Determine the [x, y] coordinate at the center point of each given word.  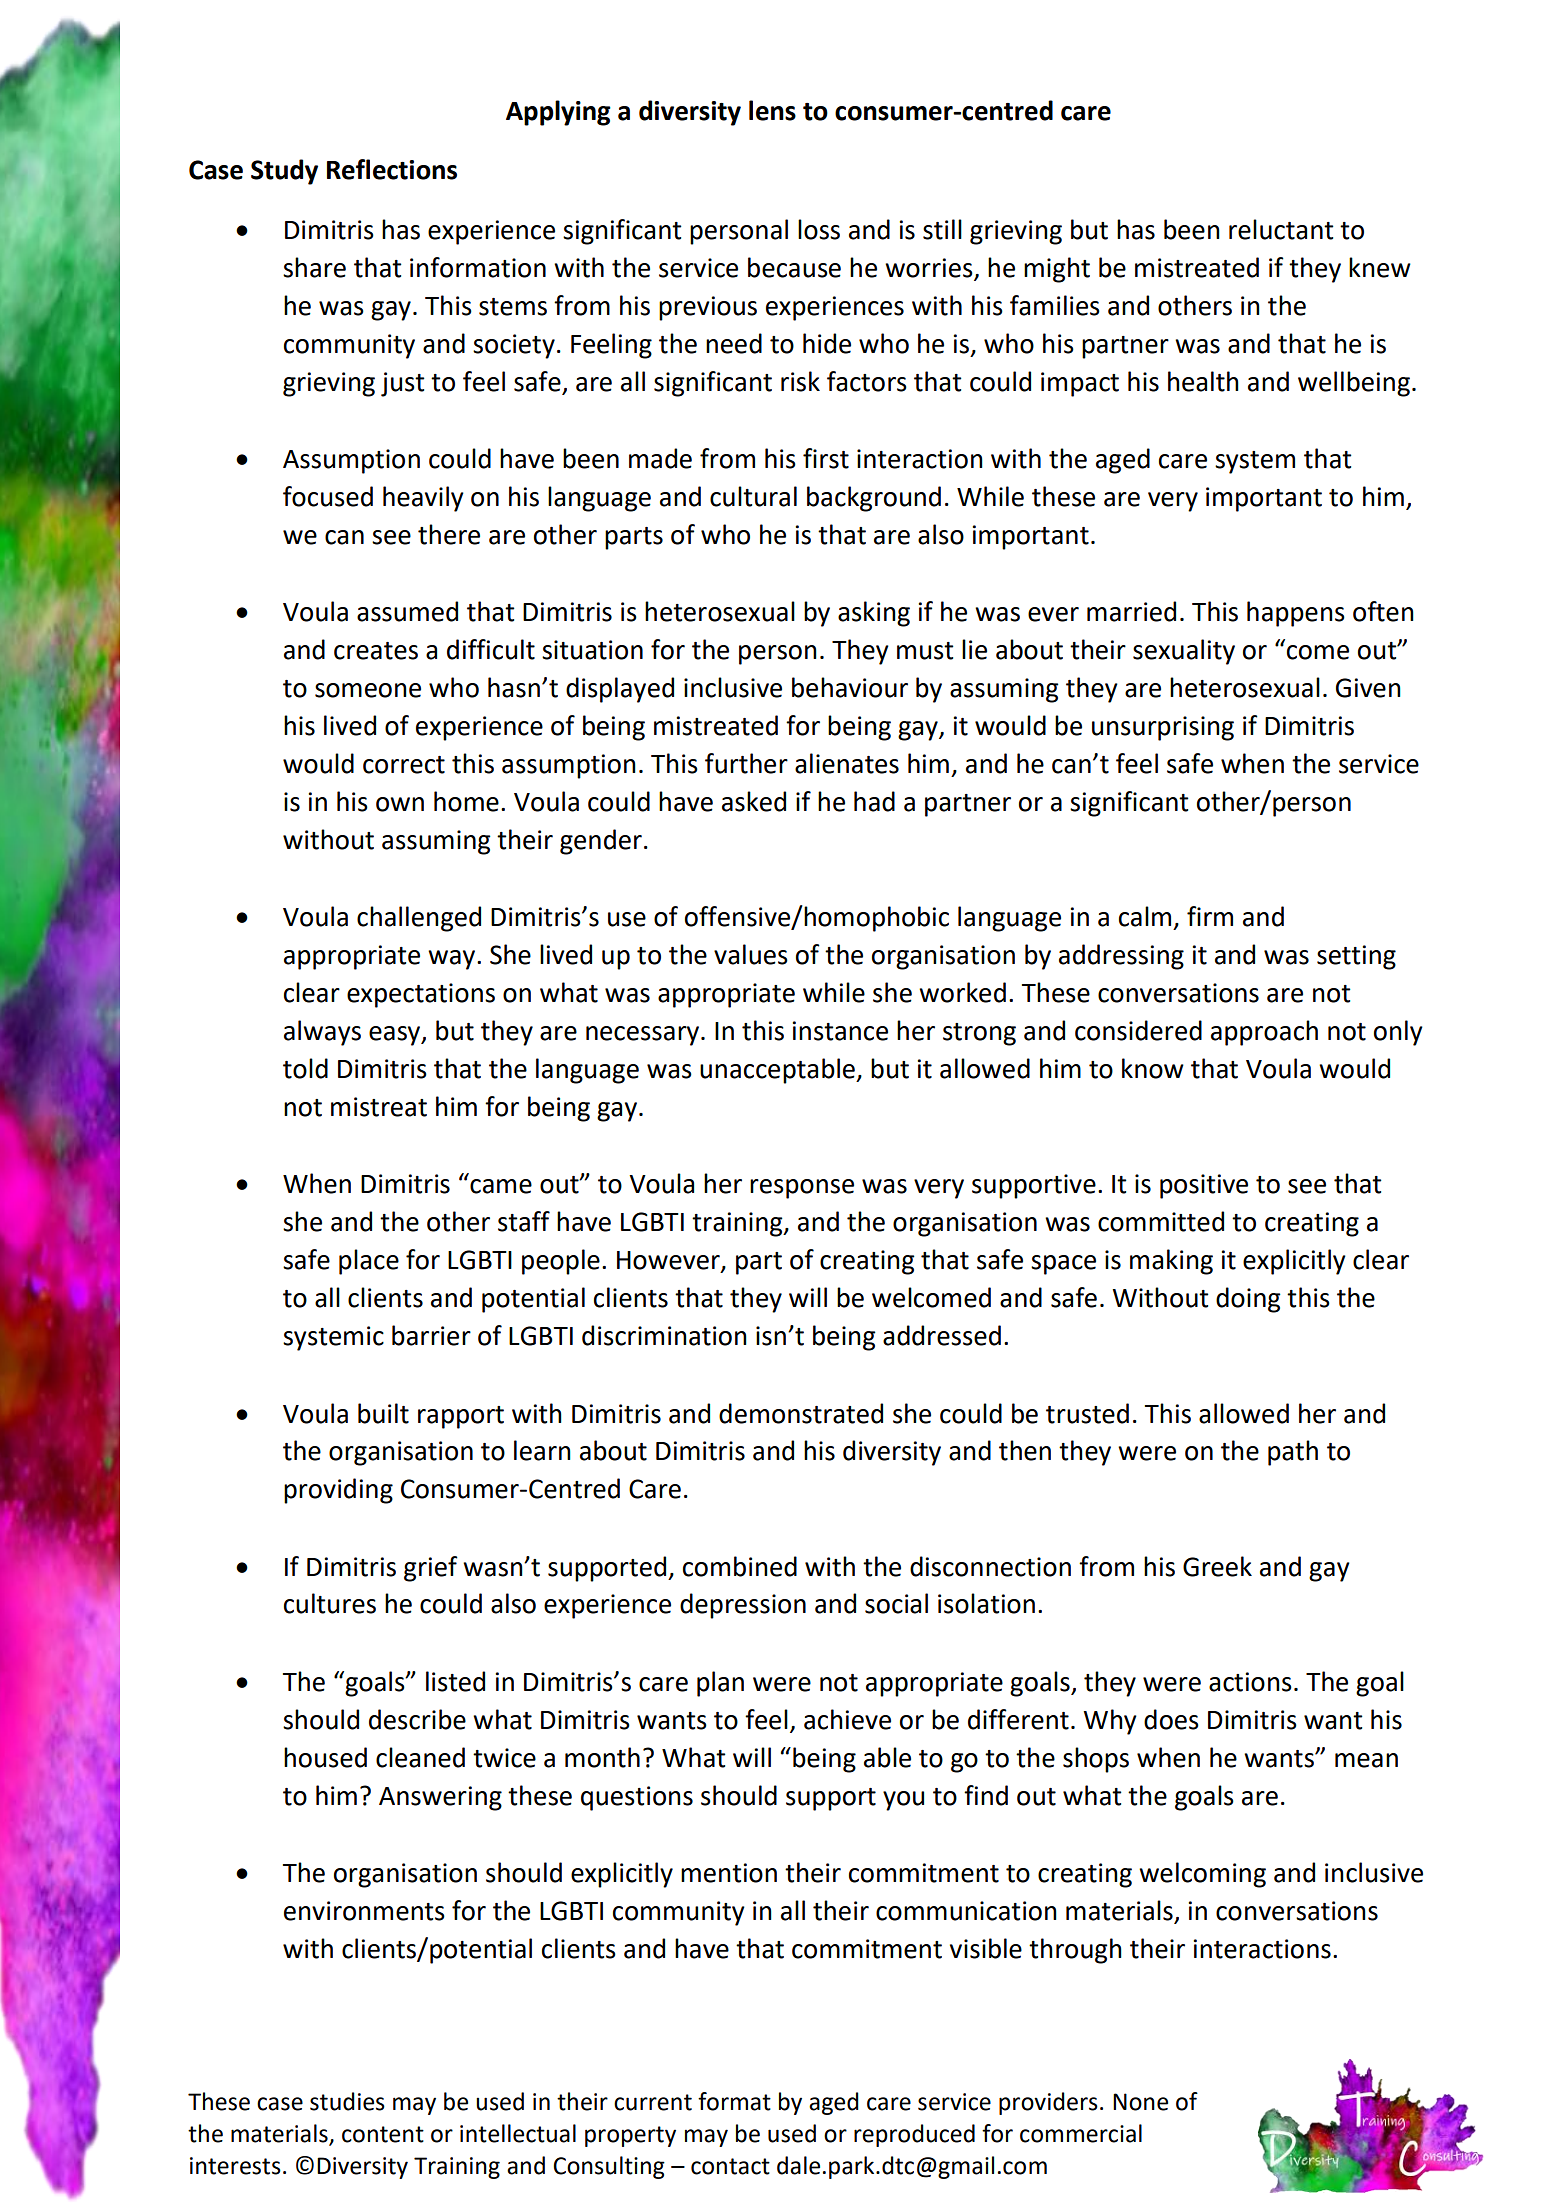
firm [1210, 916]
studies [347, 2101]
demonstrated [801, 1413]
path [1293, 1453]
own [400, 804]
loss [819, 229]
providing [338, 1491]
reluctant [1281, 229]
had [874, 801]
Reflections [392, 169]
